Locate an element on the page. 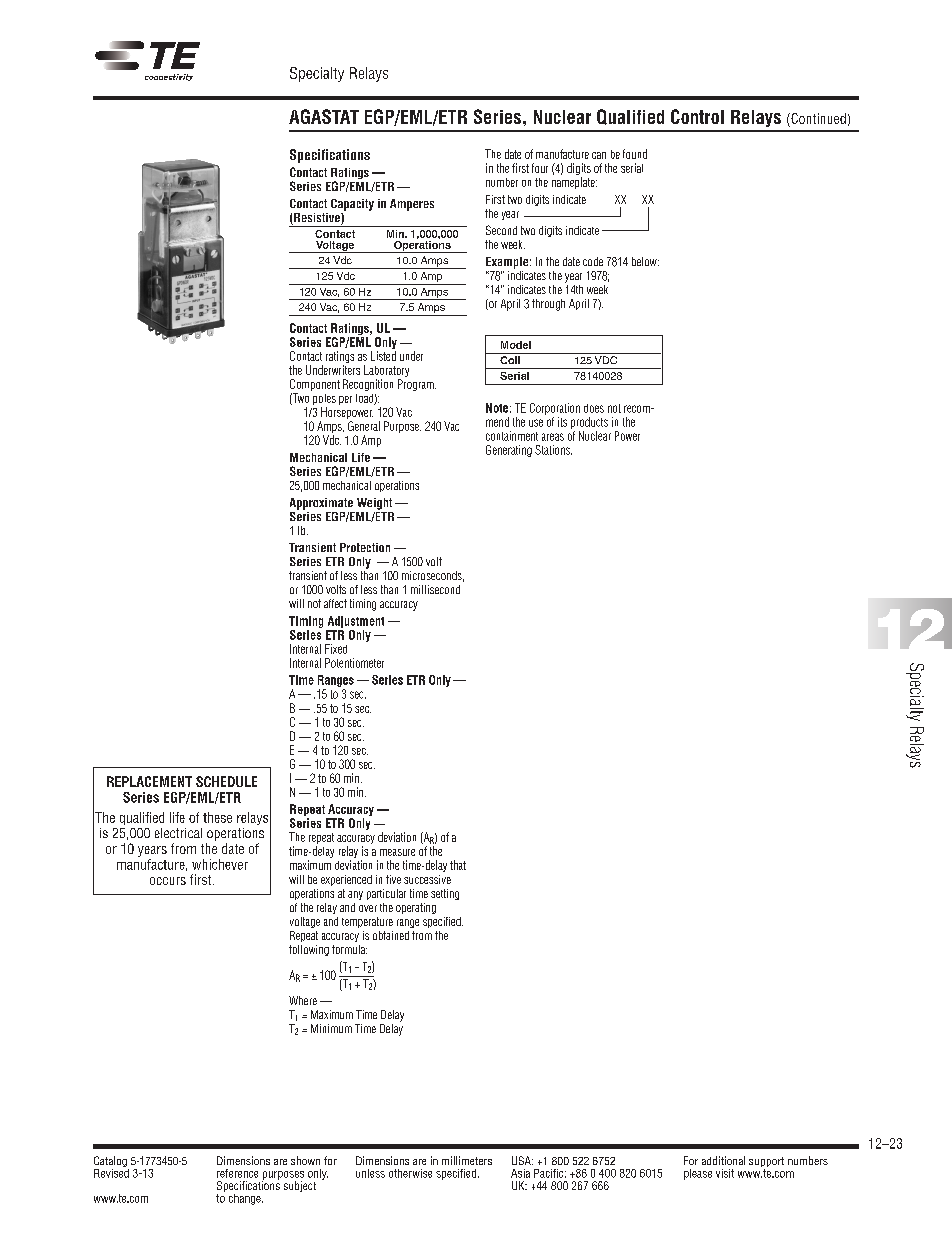 The height and width of the image is (1233, 952). millimeters is located at coordinates (467, 1160).
